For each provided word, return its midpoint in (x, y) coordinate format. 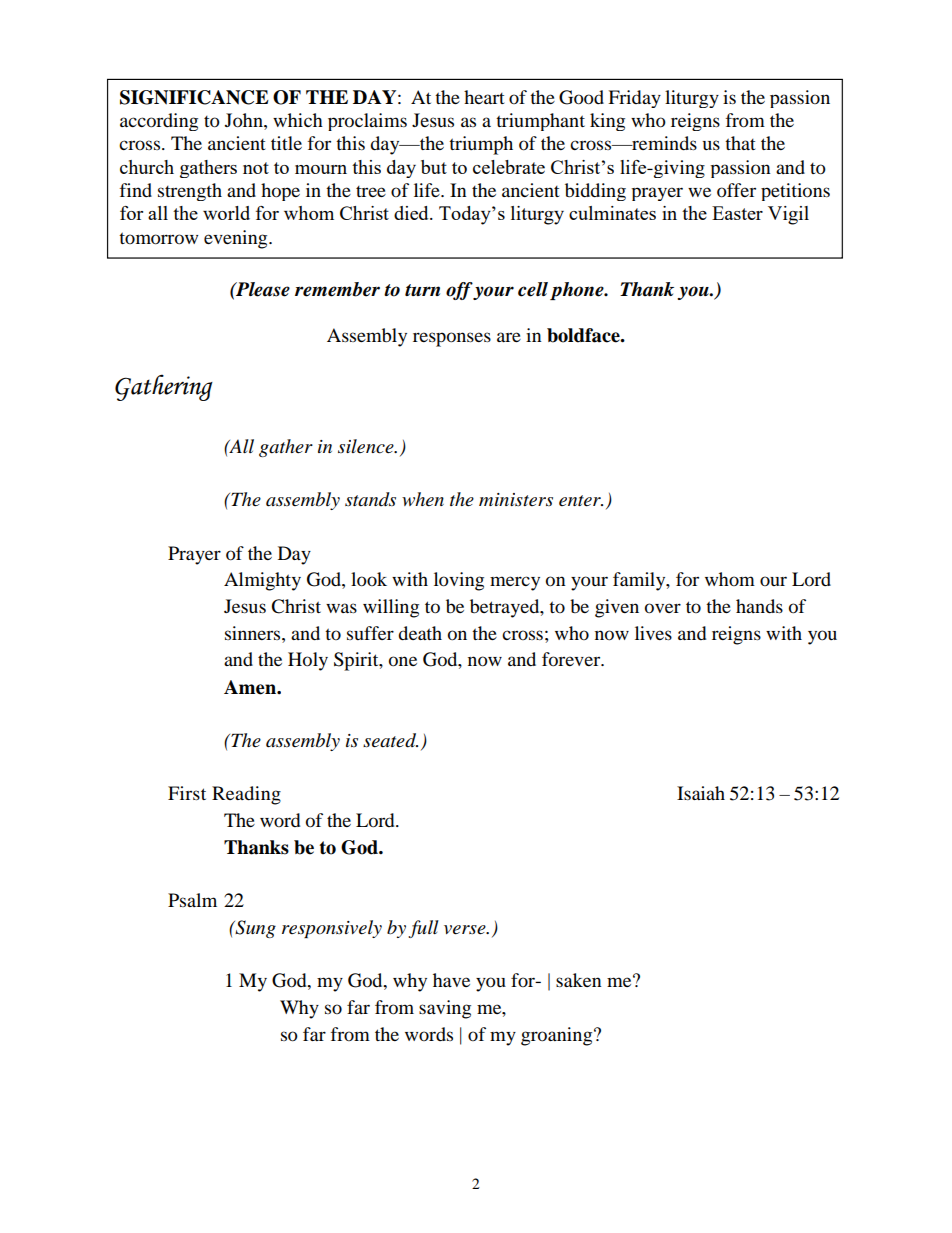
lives (653, 633)
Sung (254, 929)
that (740, 143)
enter (581, 501)
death (420, 633)
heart (484, 97)
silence (367, 446)
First (187, 793)
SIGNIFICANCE (194, 97)
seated (390, 740)
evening (237, 239)
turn (422, 290)
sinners (254, 633)
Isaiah (701, 793)
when (423, 499)
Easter (737, 213)
